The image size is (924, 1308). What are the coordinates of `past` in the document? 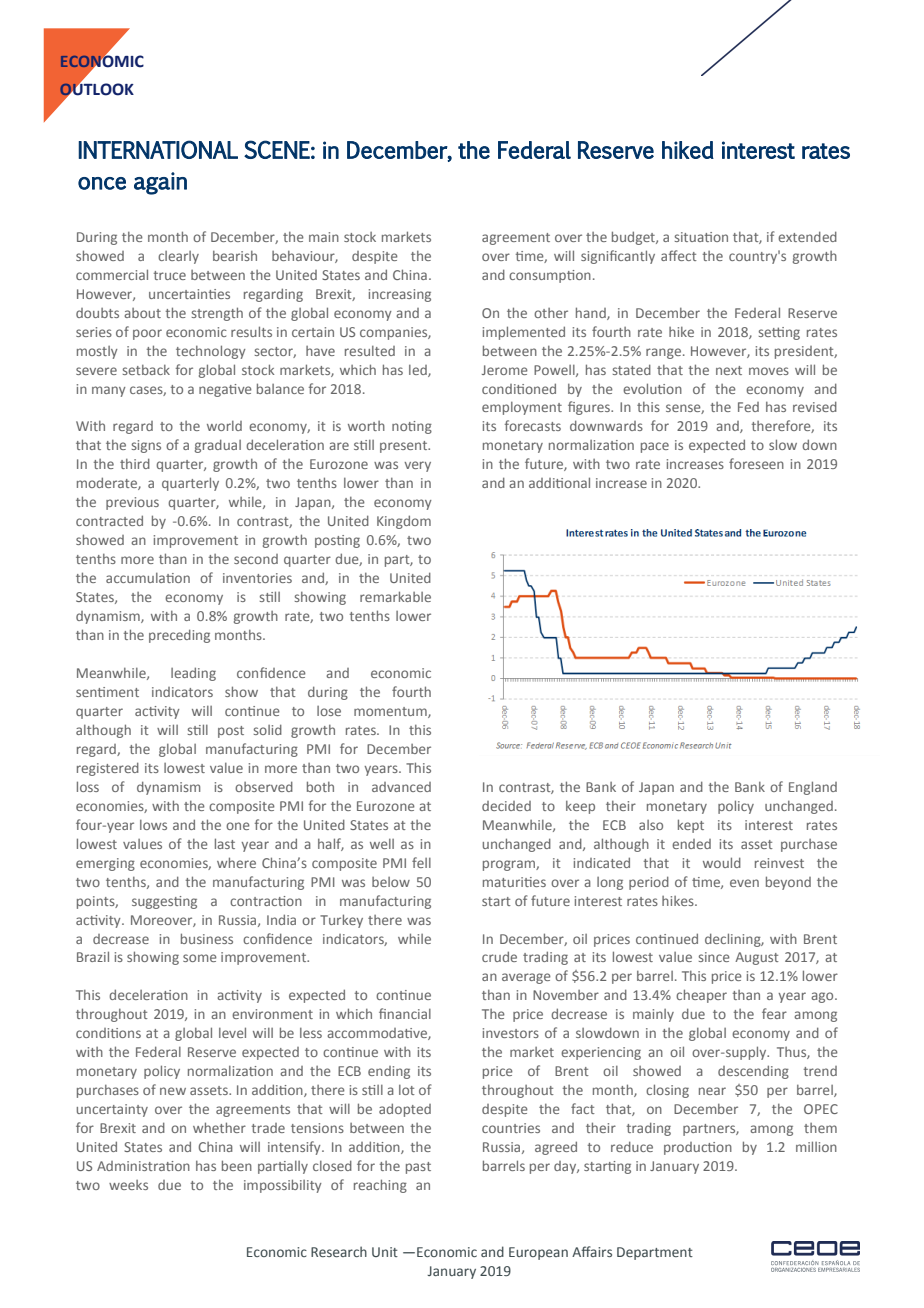 It's located at (418, 1168).
